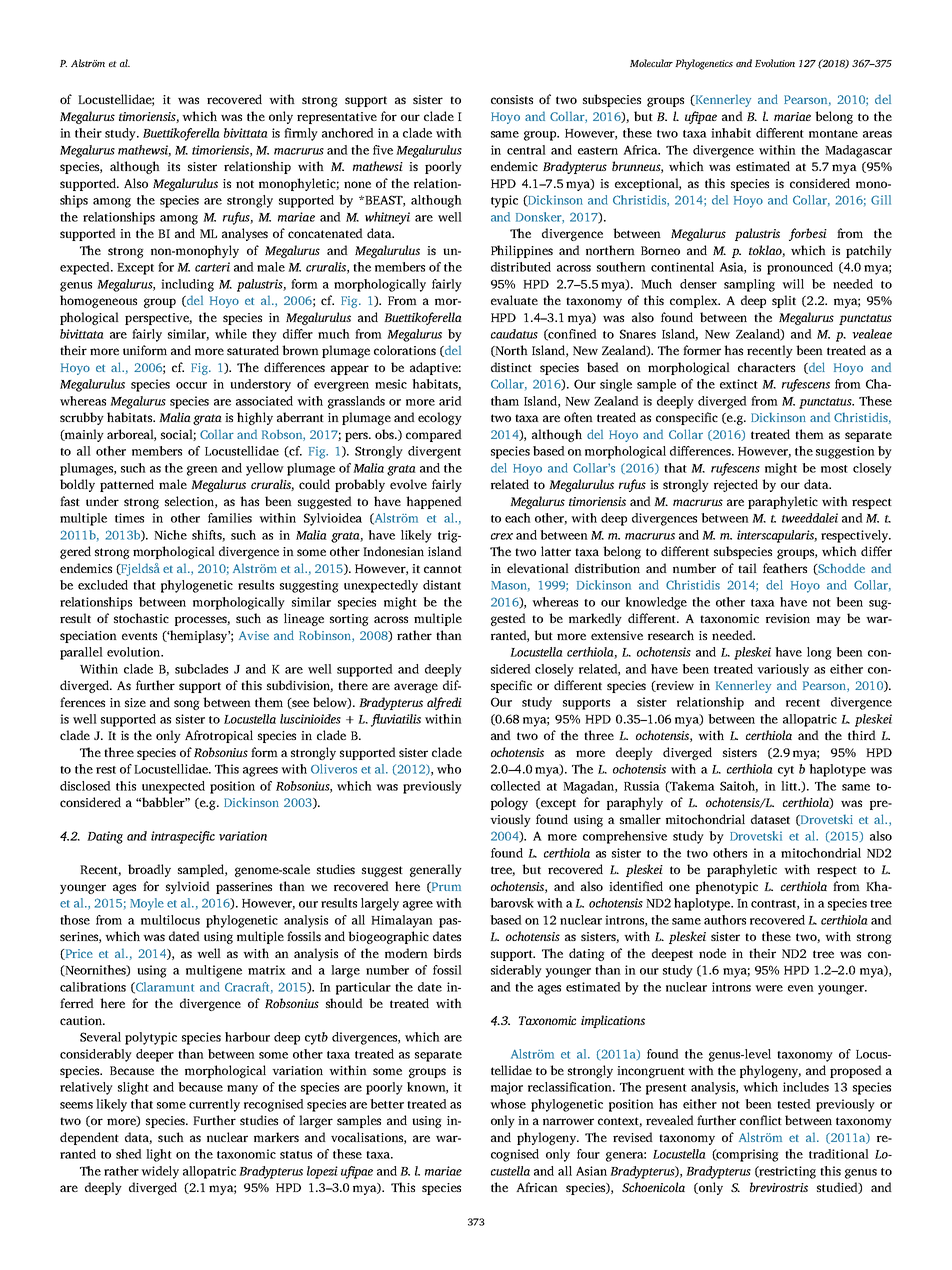  What do you see at coordinates (526, 150) in the screenshot?
I see `central` at bounding box center [526, 150].
